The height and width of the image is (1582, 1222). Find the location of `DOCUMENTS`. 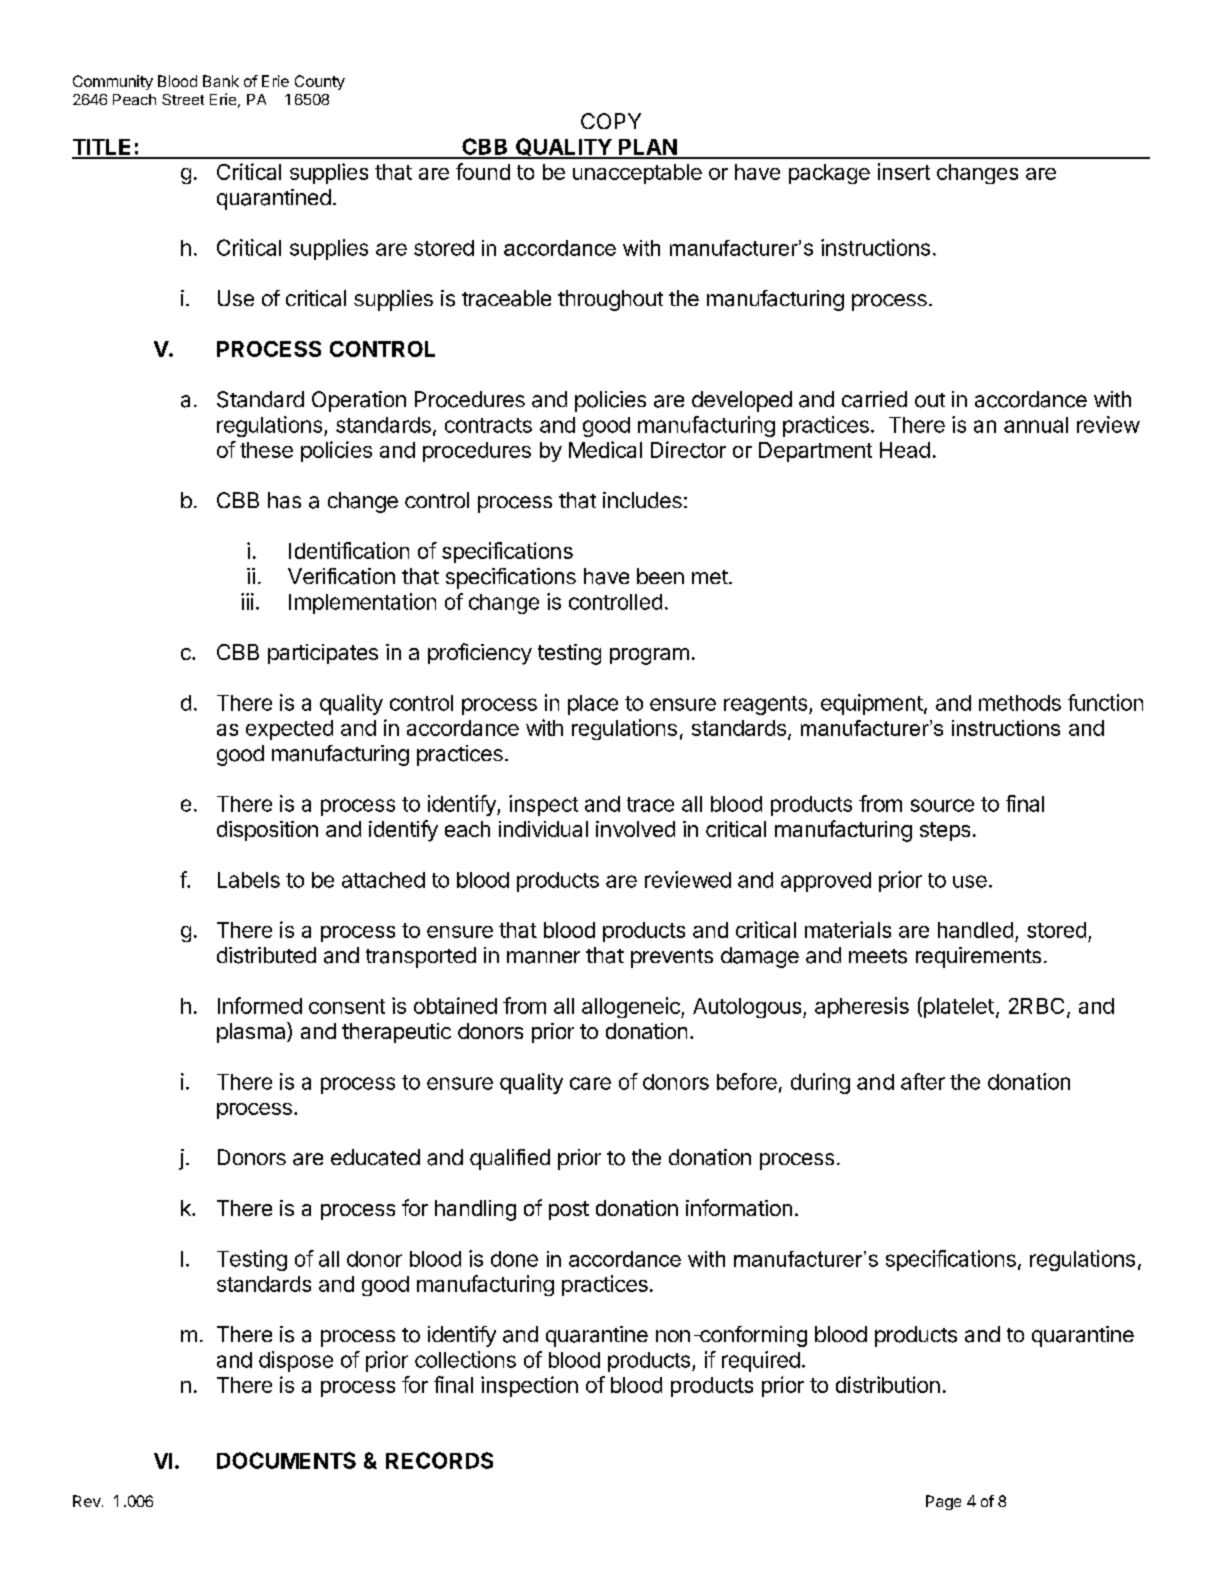

DOCUMENTS is located at coordinates (286, 1460).
